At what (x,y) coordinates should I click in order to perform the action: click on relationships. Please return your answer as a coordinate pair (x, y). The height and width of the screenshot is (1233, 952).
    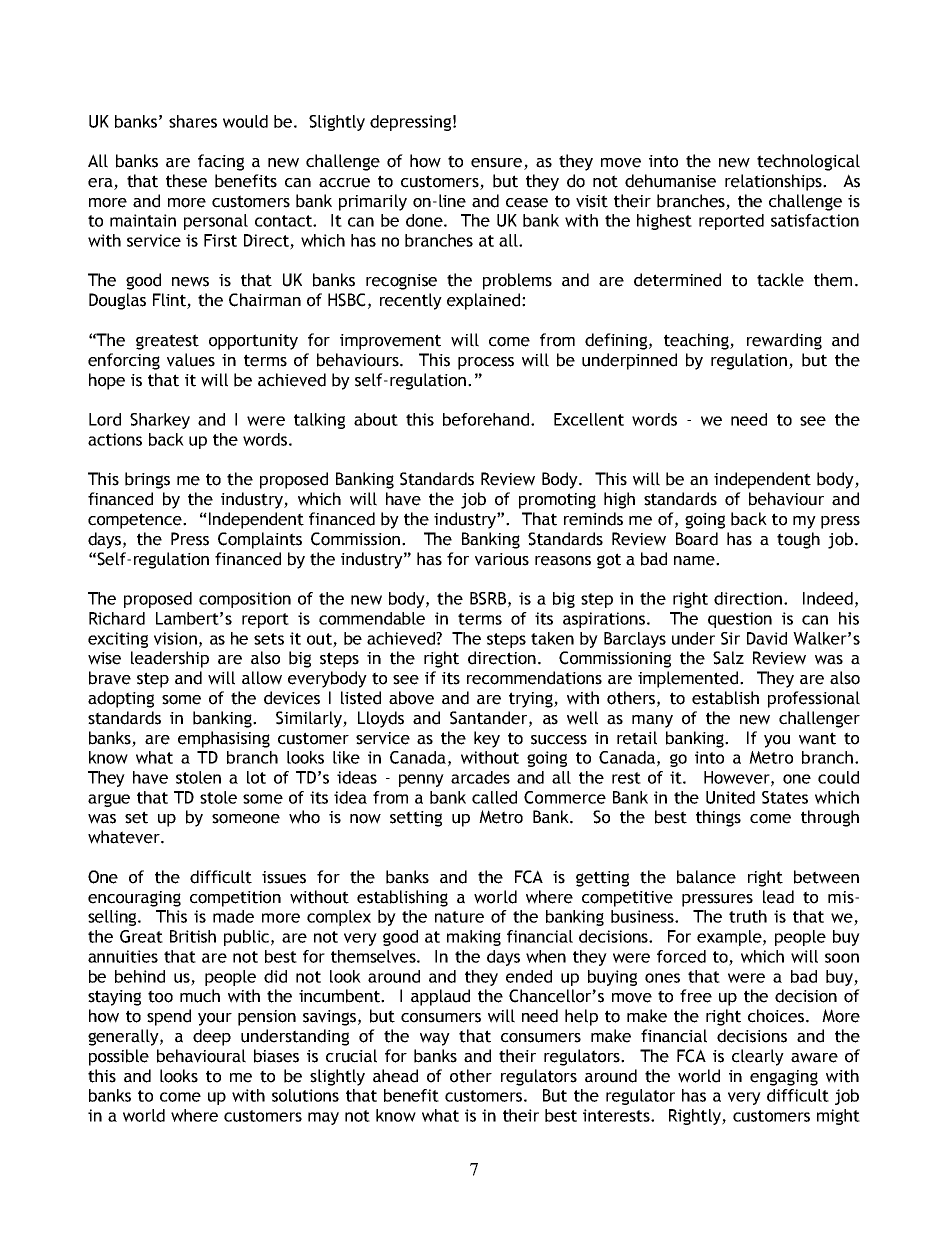
    Looking at the image, I should click on (774, 182).
